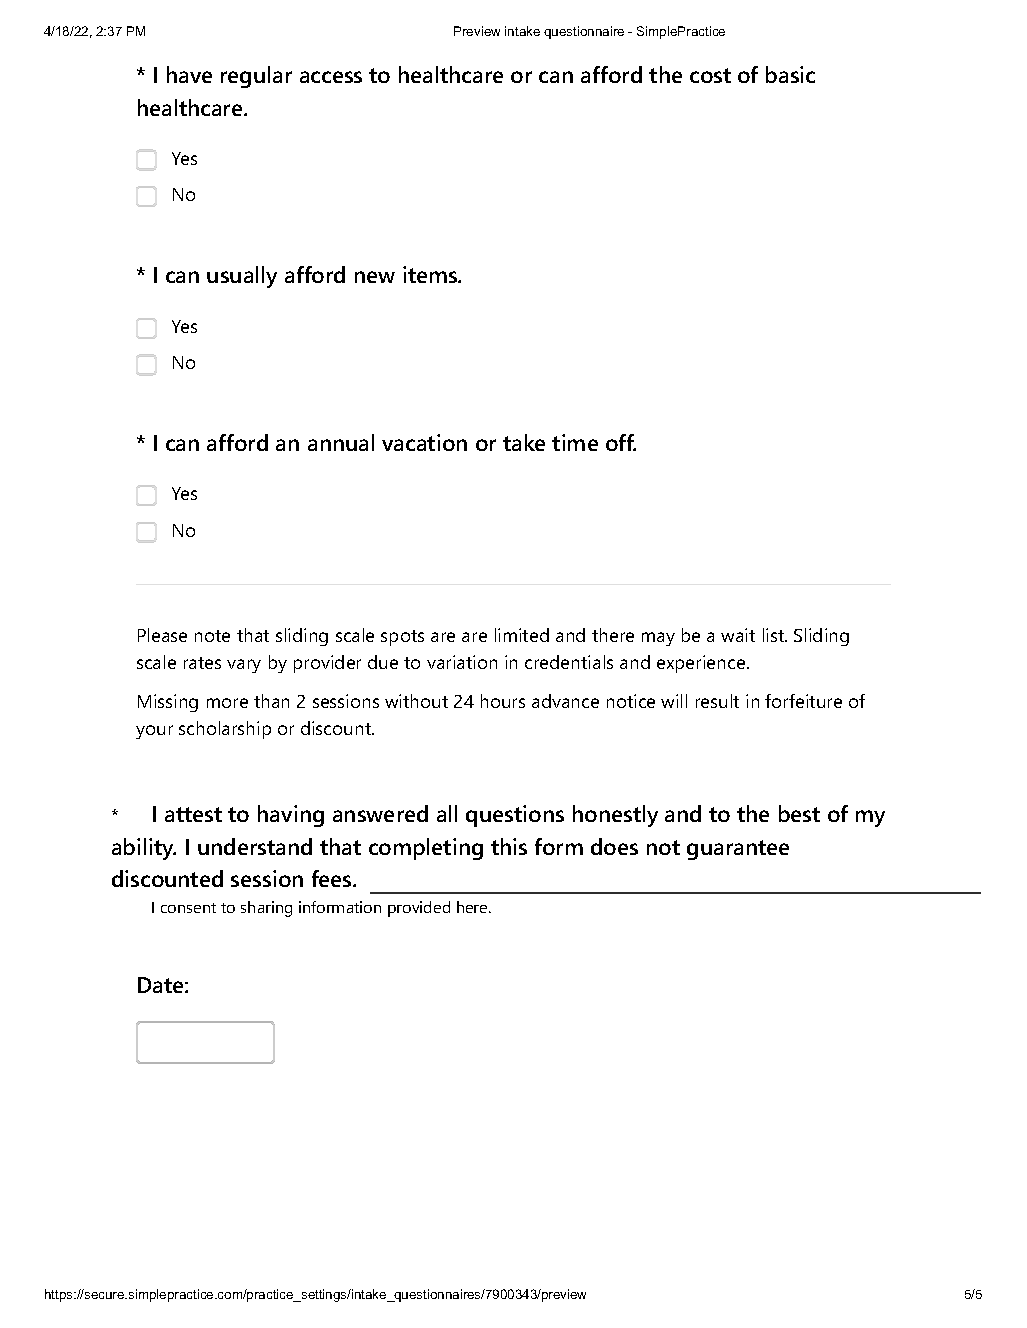 This document has width=1027, height=1328. I want to click on guarantee, so click(738, 850).
